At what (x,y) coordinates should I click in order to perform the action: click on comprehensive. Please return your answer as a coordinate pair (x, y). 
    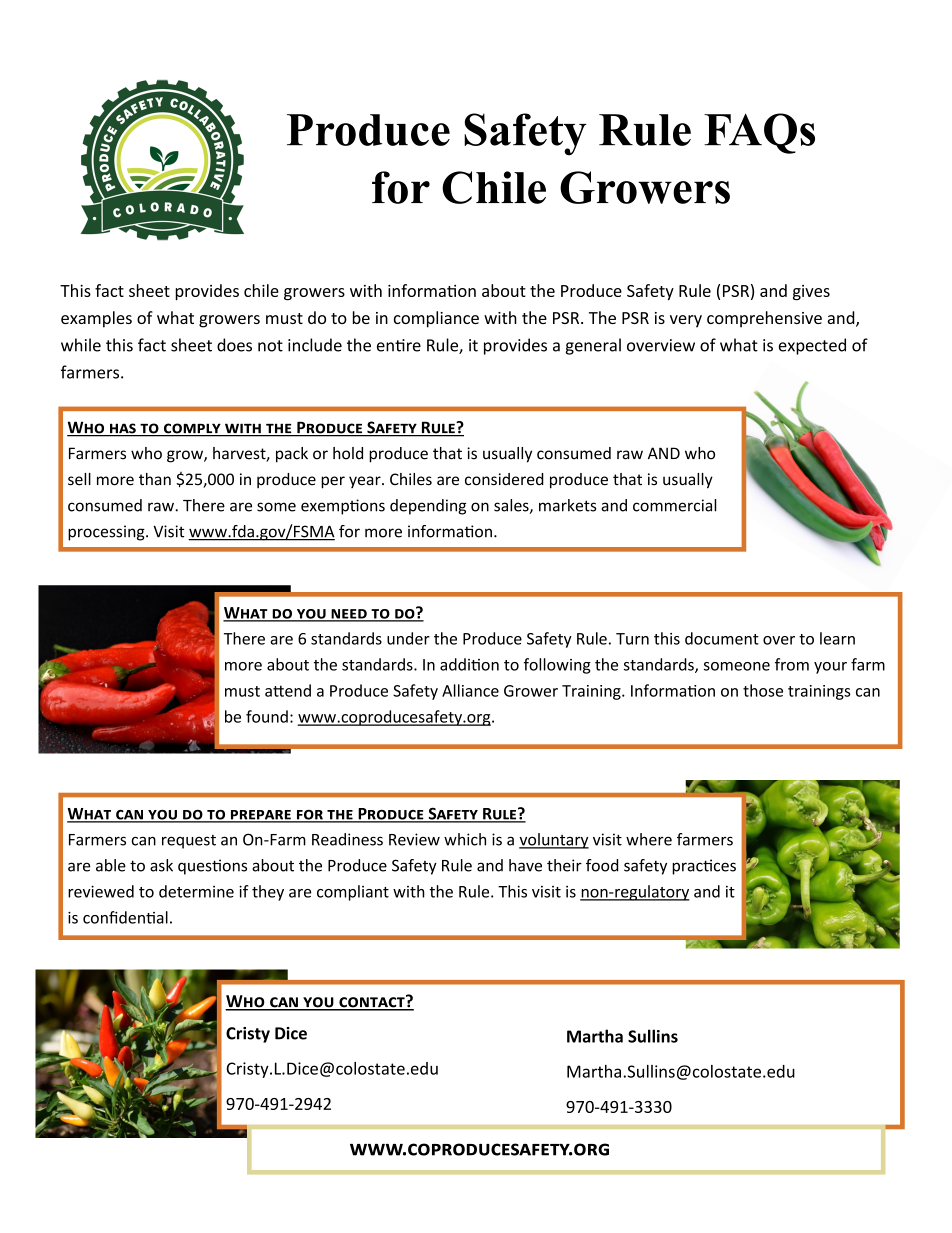
    Looking at the image, I should click on (764, 319).
